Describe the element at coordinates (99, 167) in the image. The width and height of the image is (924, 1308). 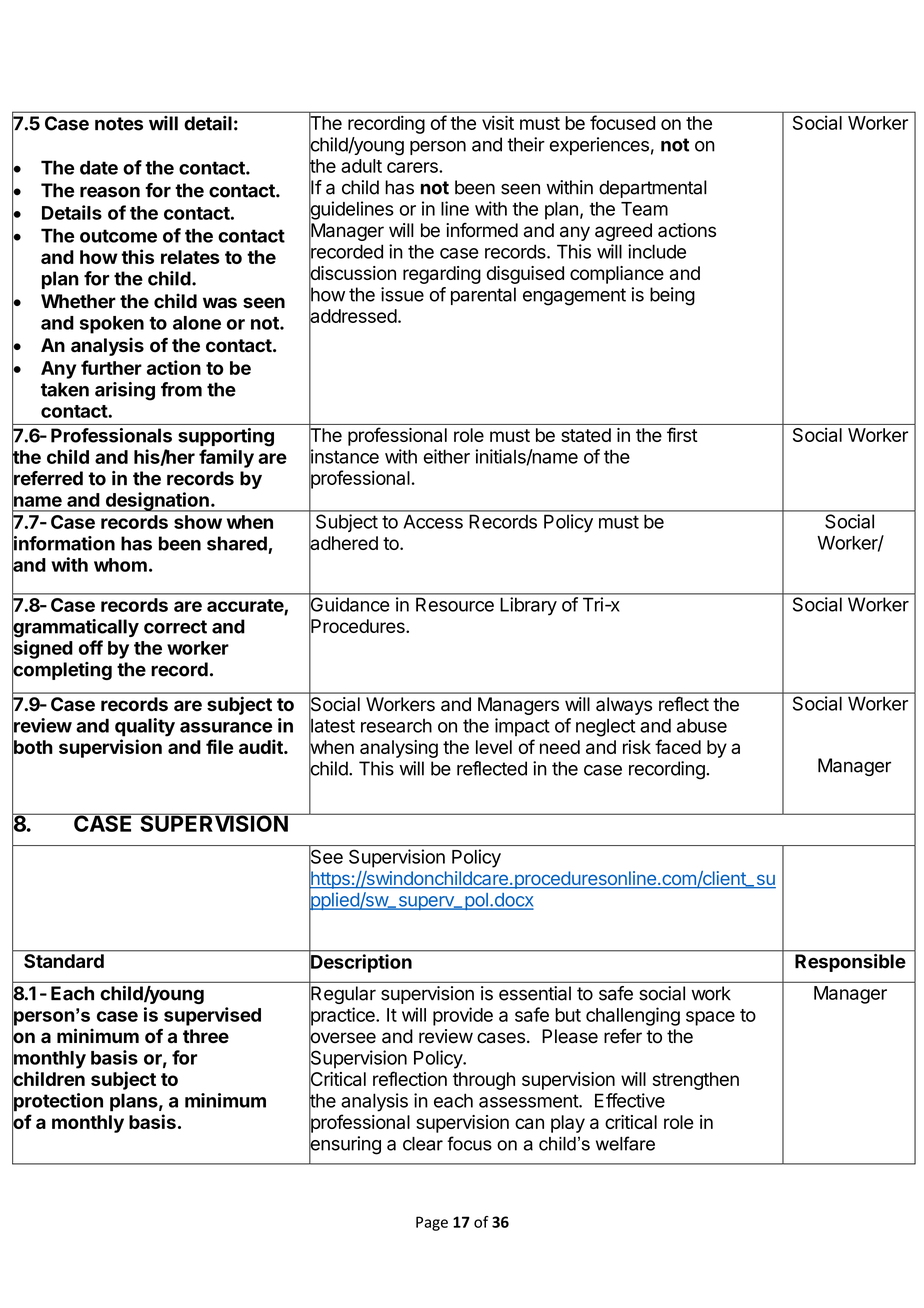
I see `date` at that location.
